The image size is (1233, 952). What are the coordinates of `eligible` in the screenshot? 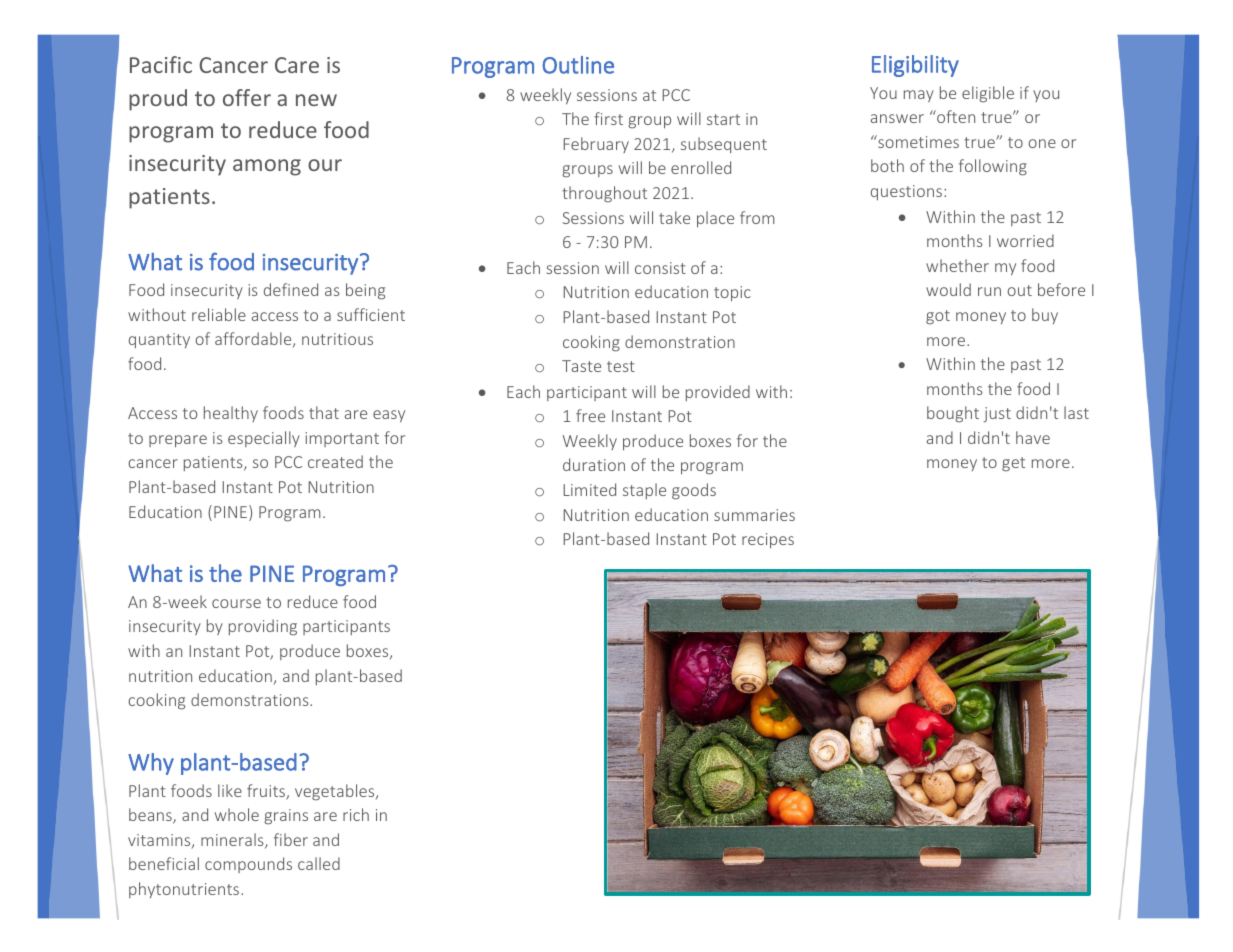 It's located at (988, 94).
